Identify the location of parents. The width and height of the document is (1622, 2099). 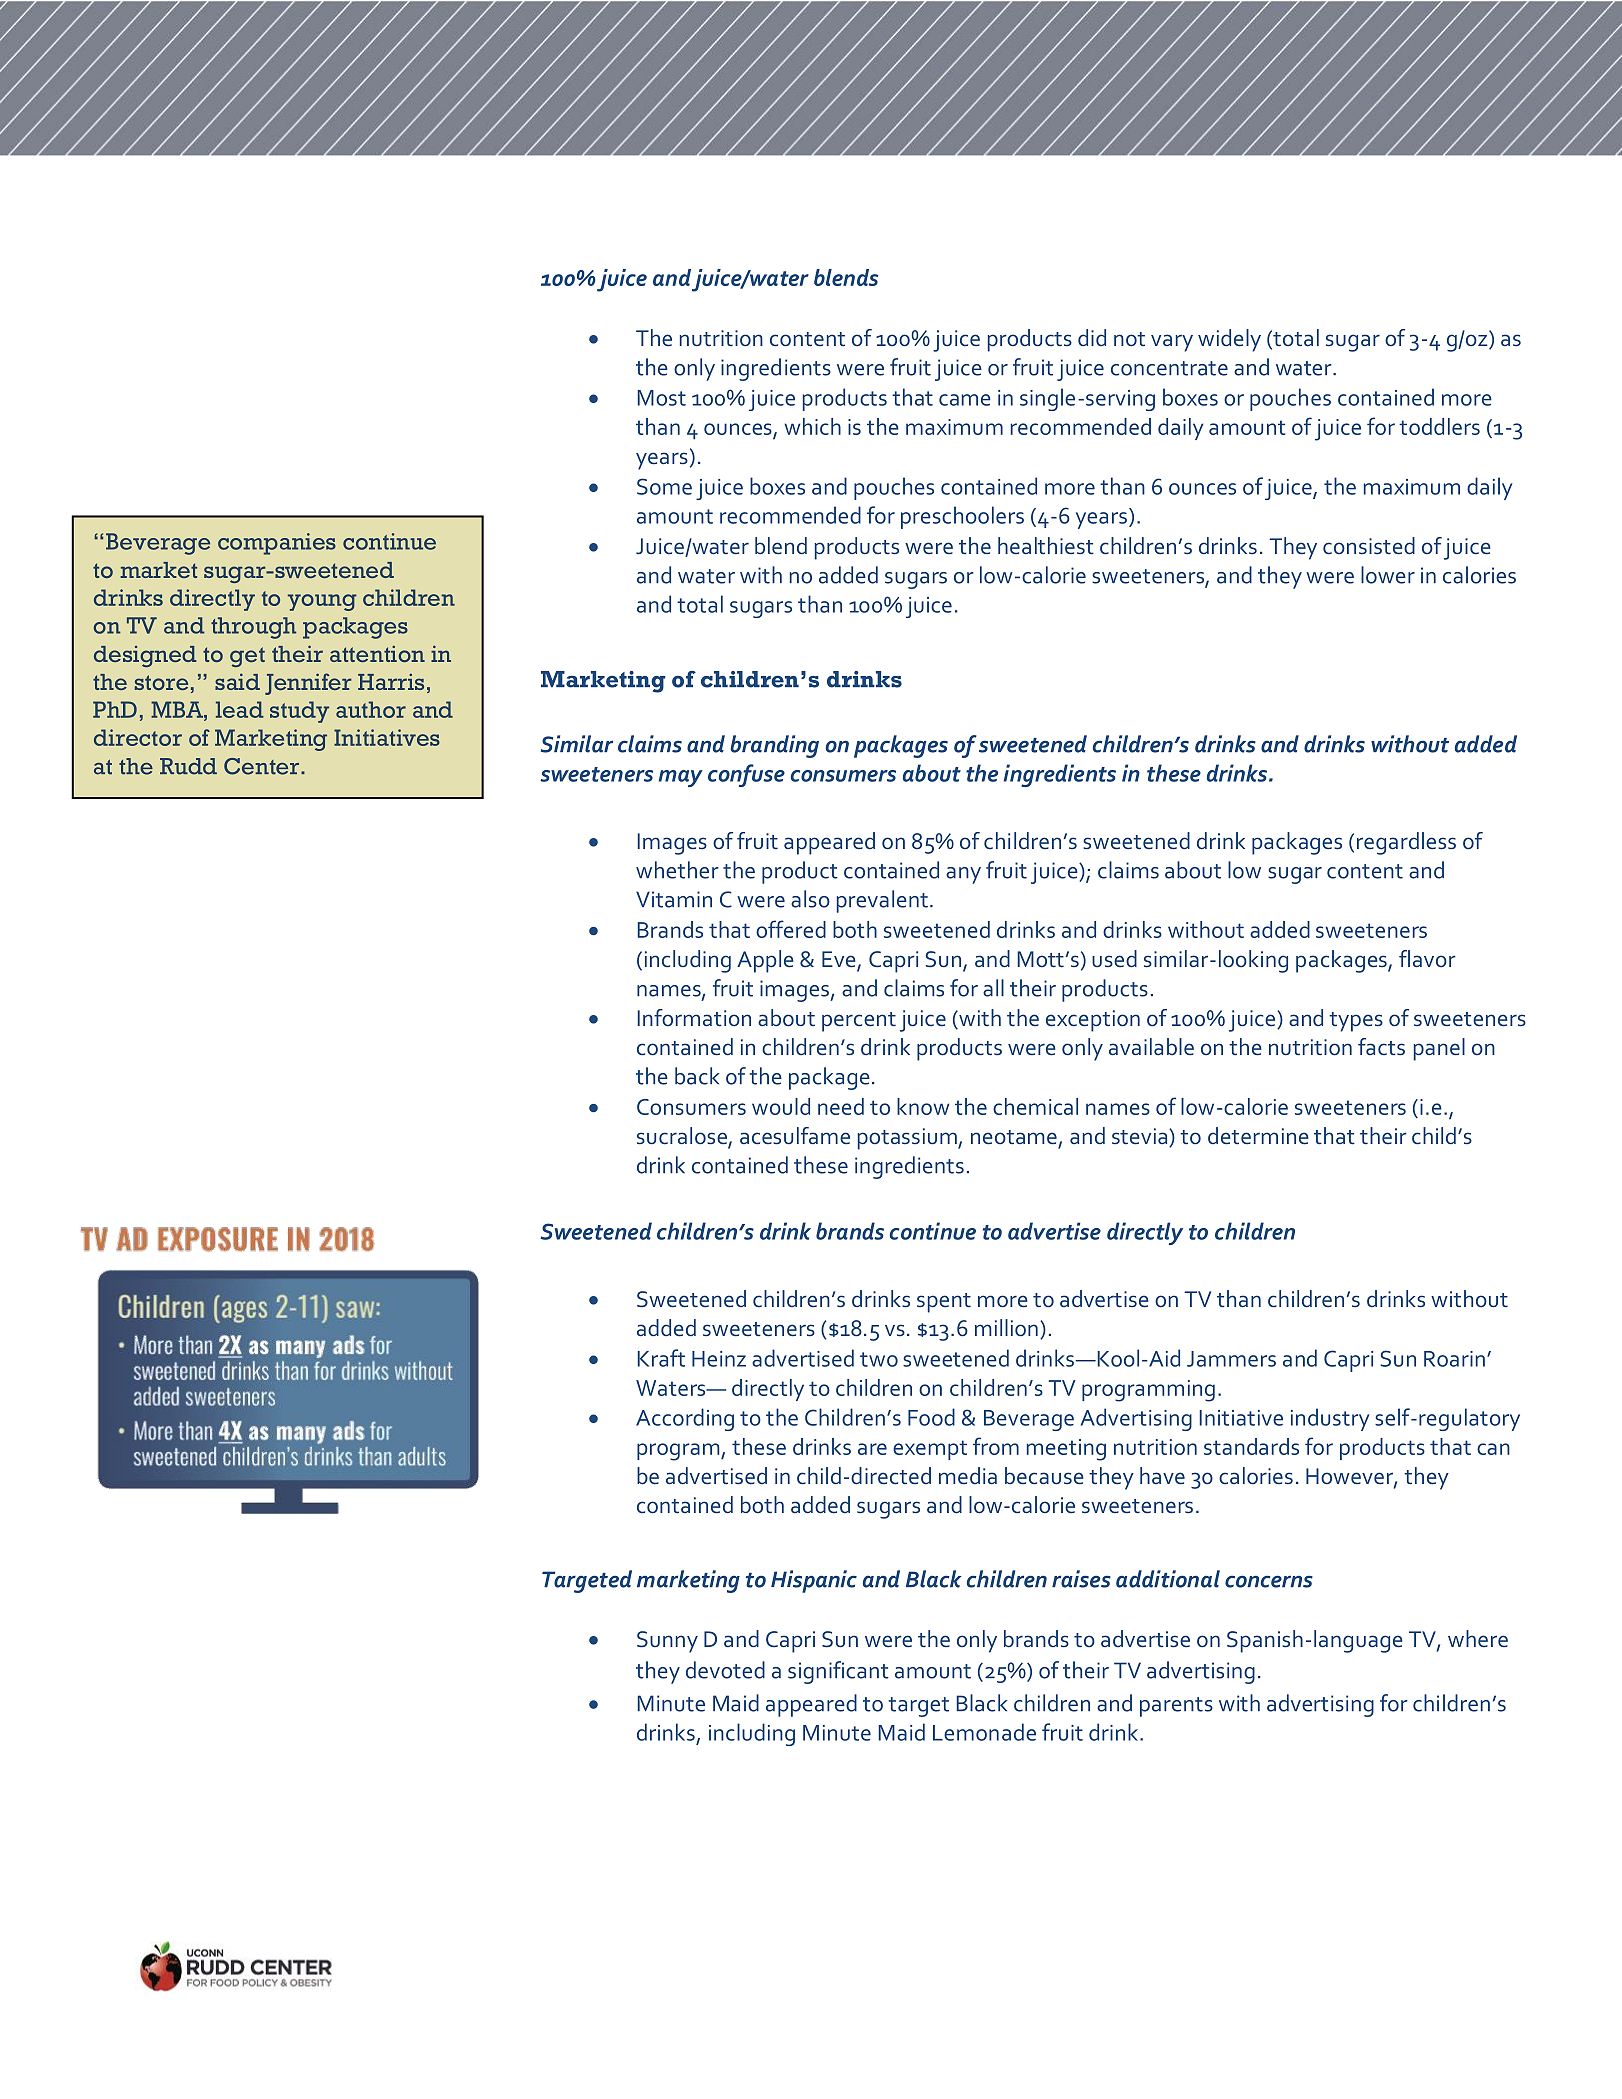
(1176, 1707).
